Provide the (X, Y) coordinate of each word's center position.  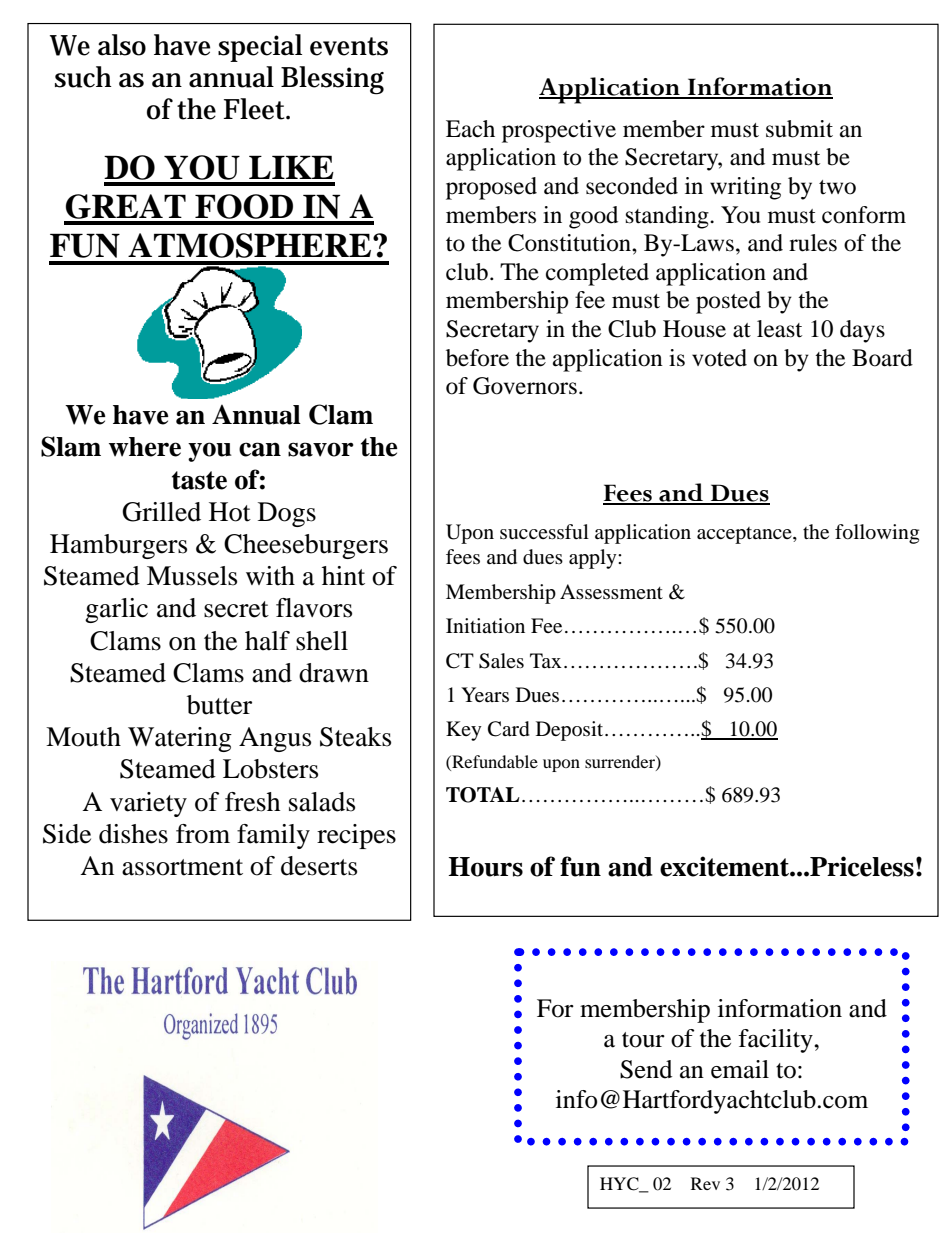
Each (470, 129)
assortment (182, 867)
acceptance (745, 535)
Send (646, 1069)
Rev (705, 1183)
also (122, 45)
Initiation (485, 626)
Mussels (192, 576)
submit (799, 129)
